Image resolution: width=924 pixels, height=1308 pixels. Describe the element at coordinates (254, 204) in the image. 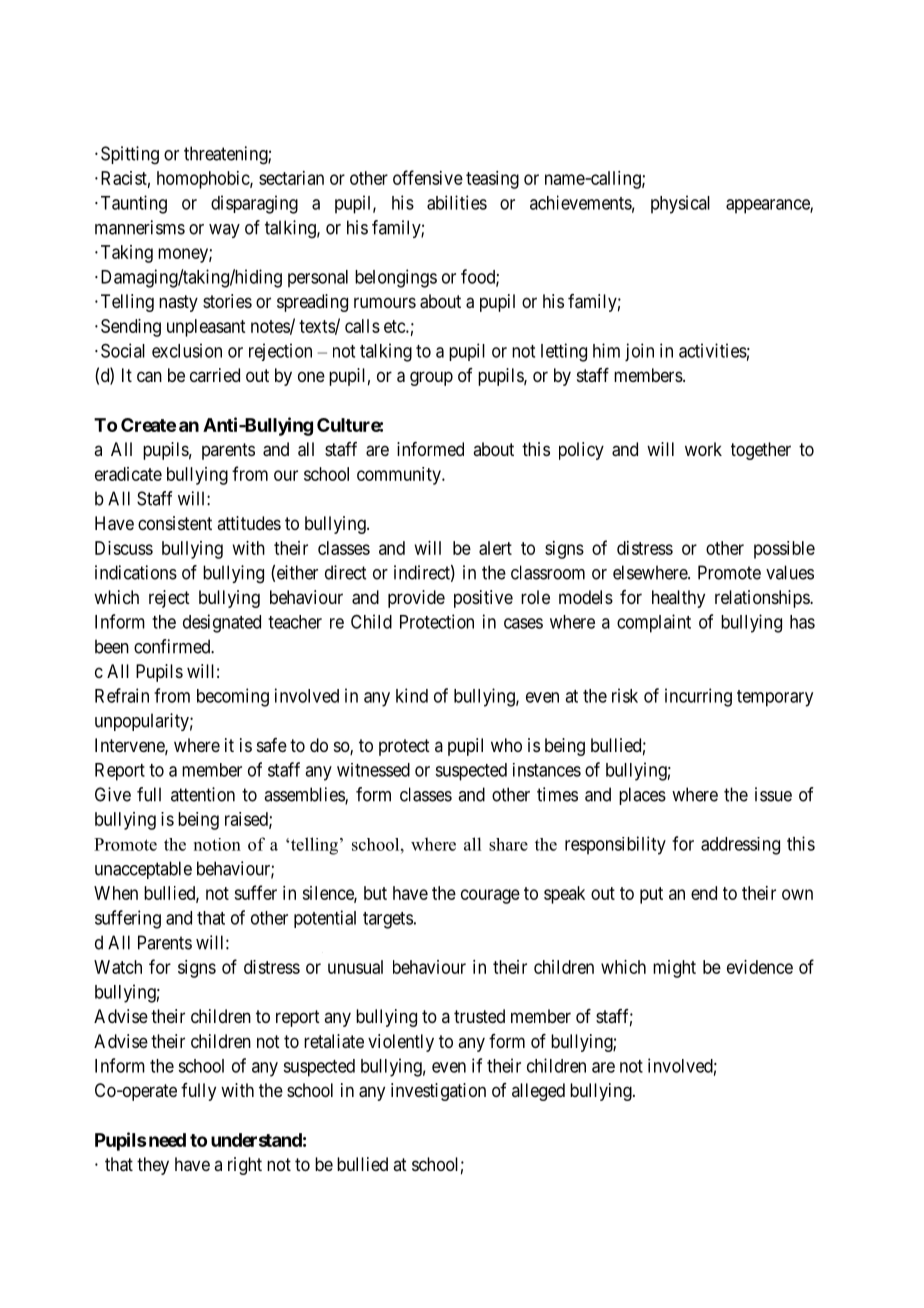

I see `disparaging` at that location.
